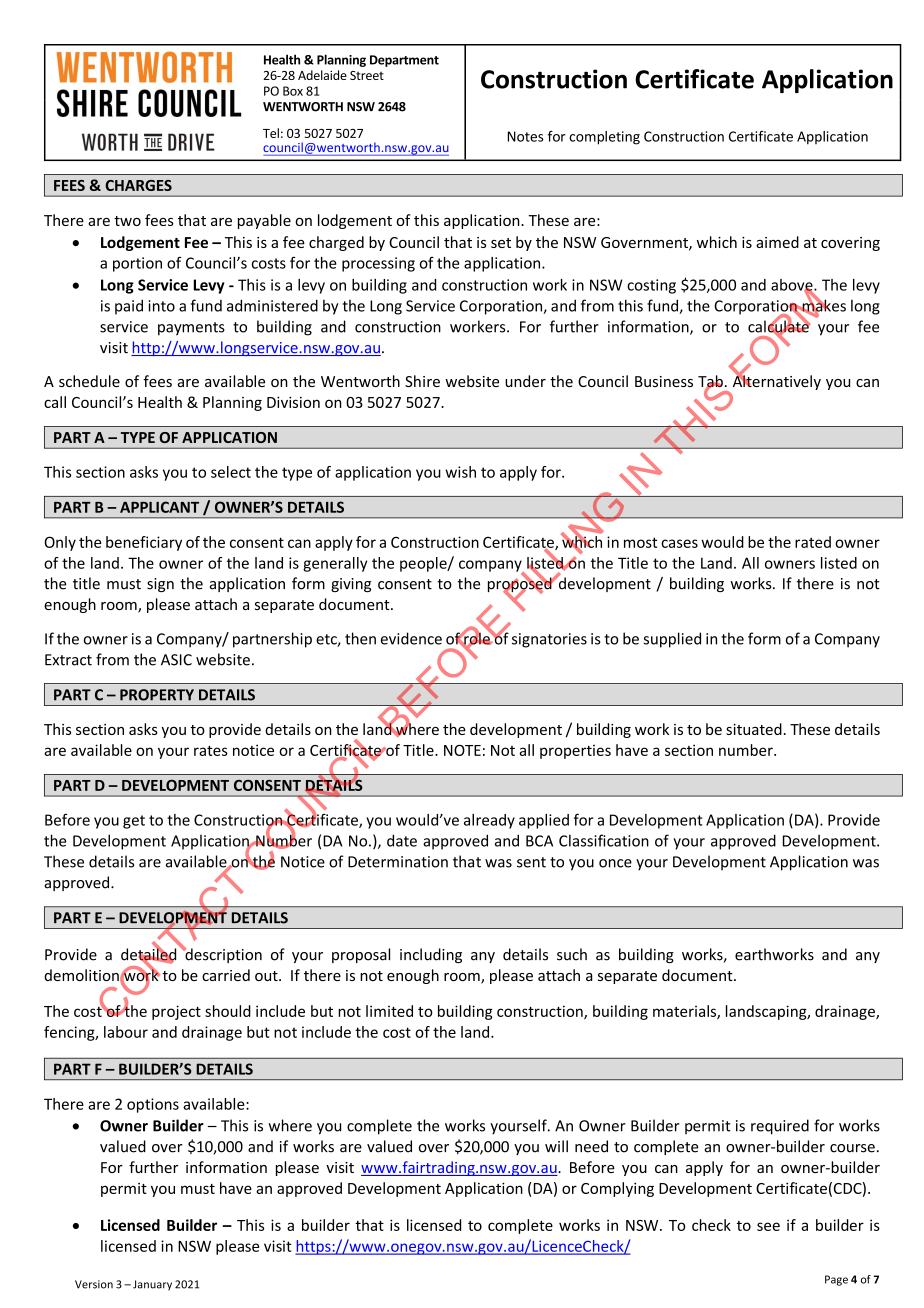 Image resolution: width=924 pixels, height=1308 pixels. Describe the element at coordinates (813, 542) in the page. I see `rated` at that location.
